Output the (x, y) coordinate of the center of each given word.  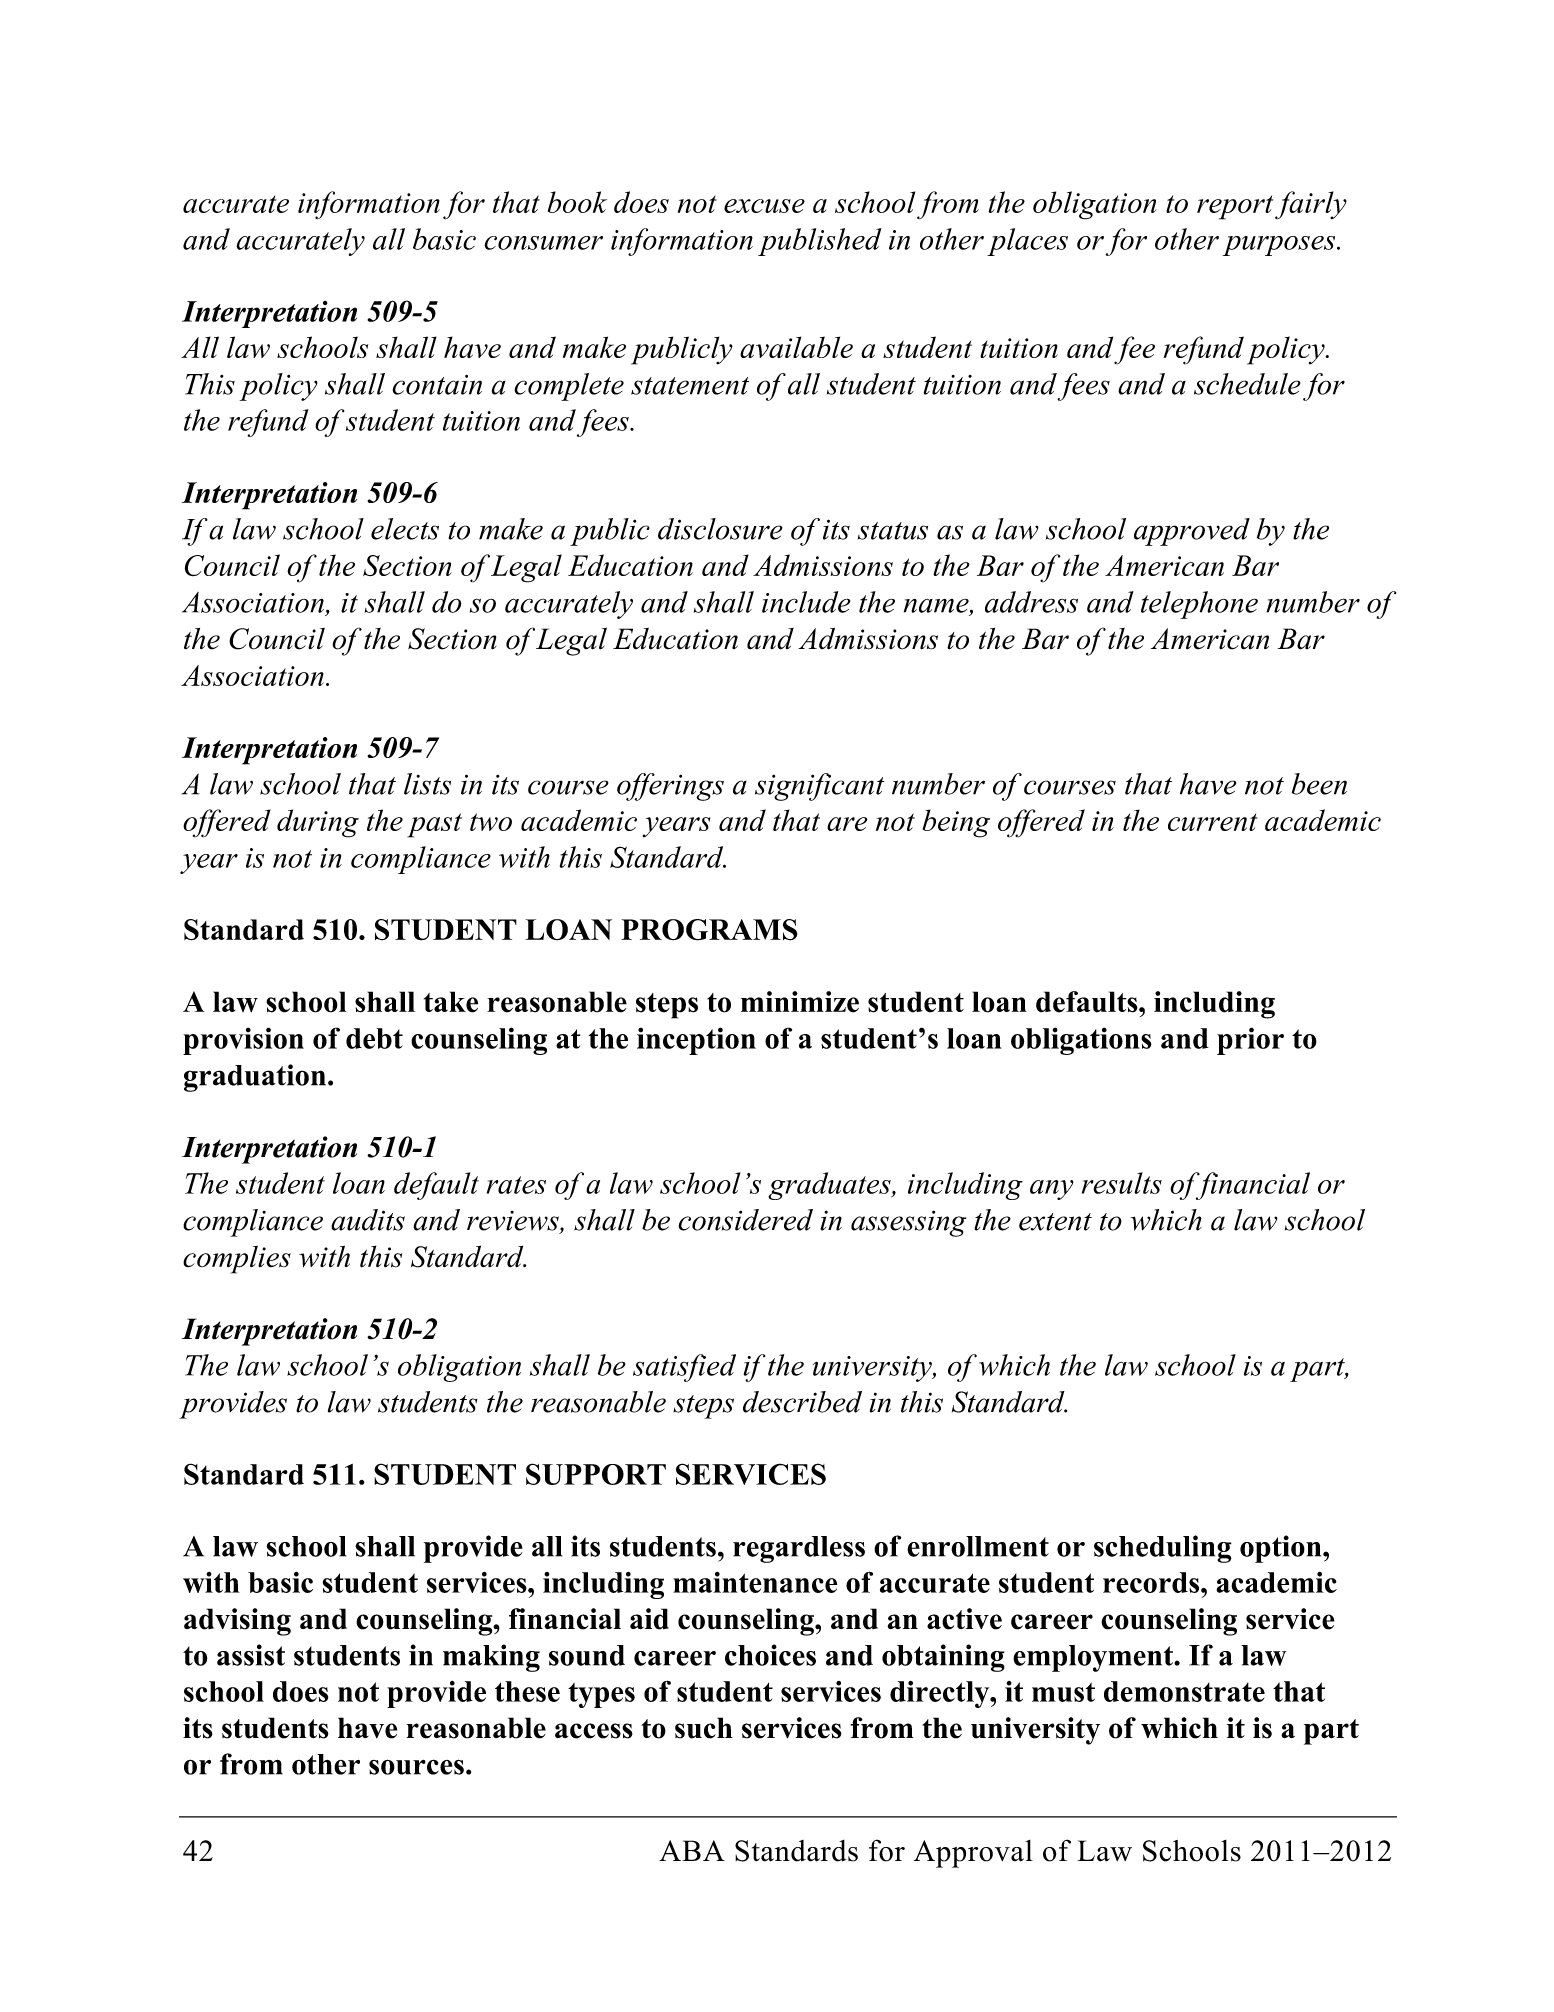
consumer (543, 243)
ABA (692, 1850)
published (820, 242)
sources (416, 1767)
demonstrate (1184, 1691)
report (1235, 207)
